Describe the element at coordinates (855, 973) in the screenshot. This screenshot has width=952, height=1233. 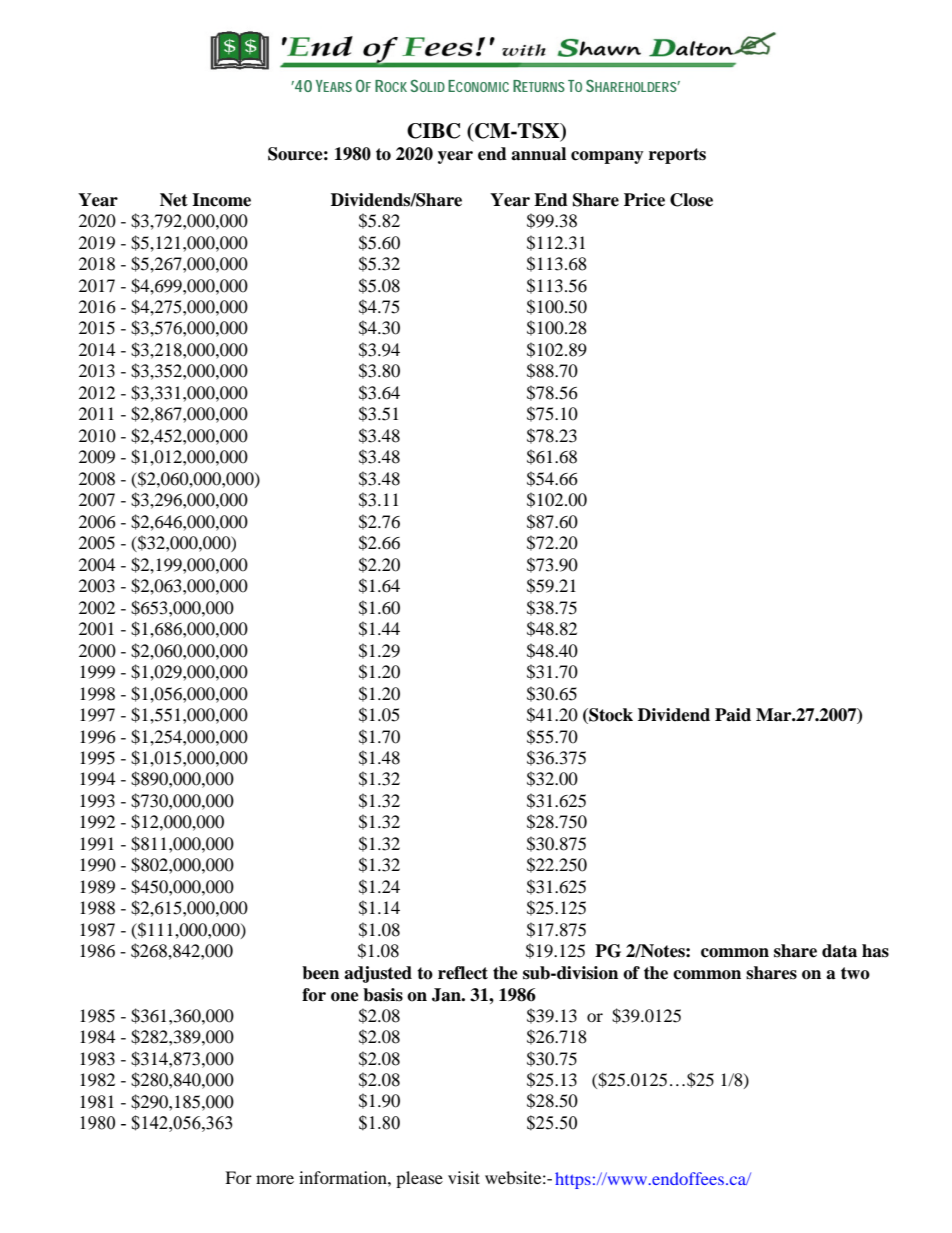
I see `two` at that location.
